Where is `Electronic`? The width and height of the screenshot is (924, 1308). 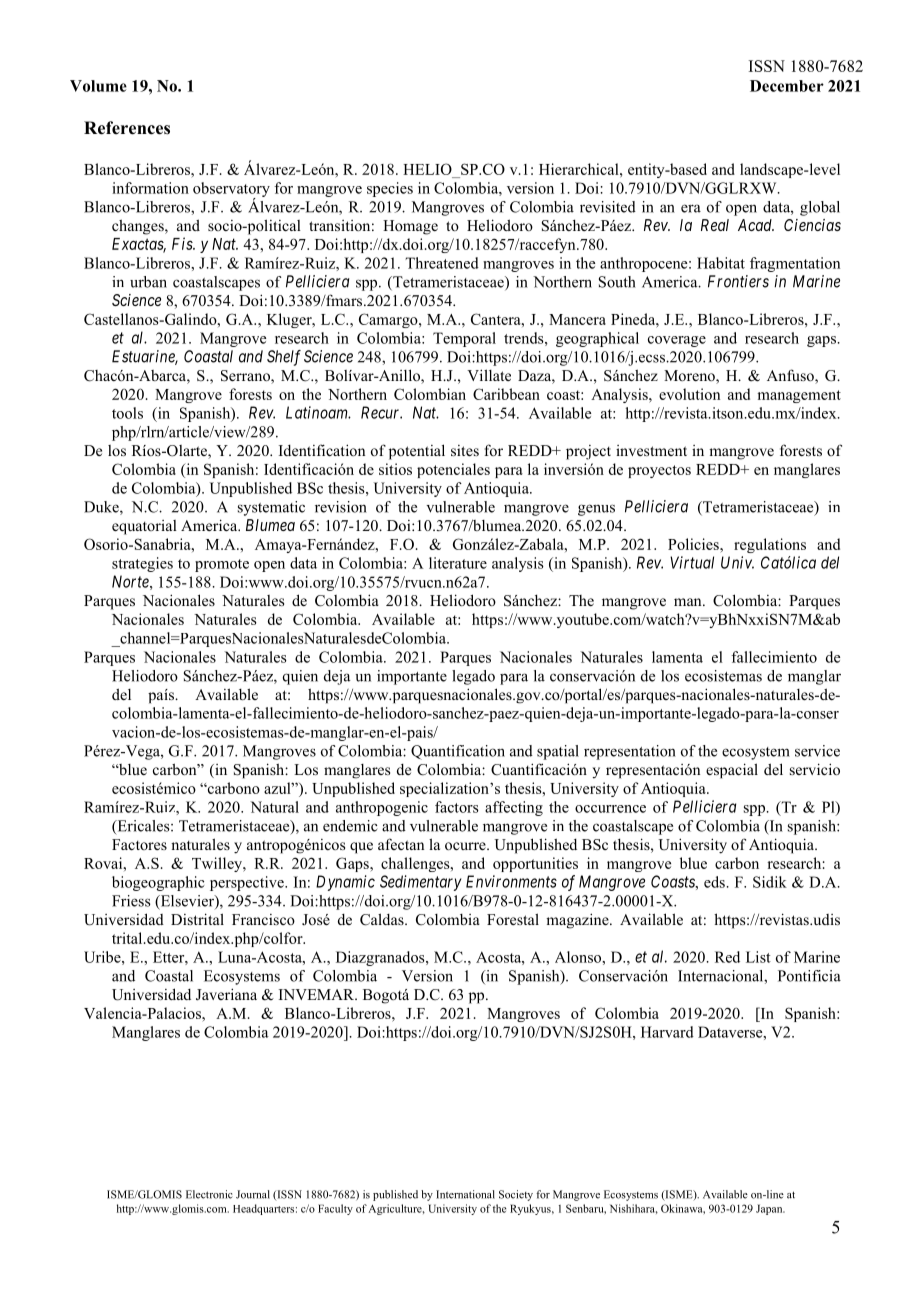
Electronic is located at coordinates (209, 1194).
